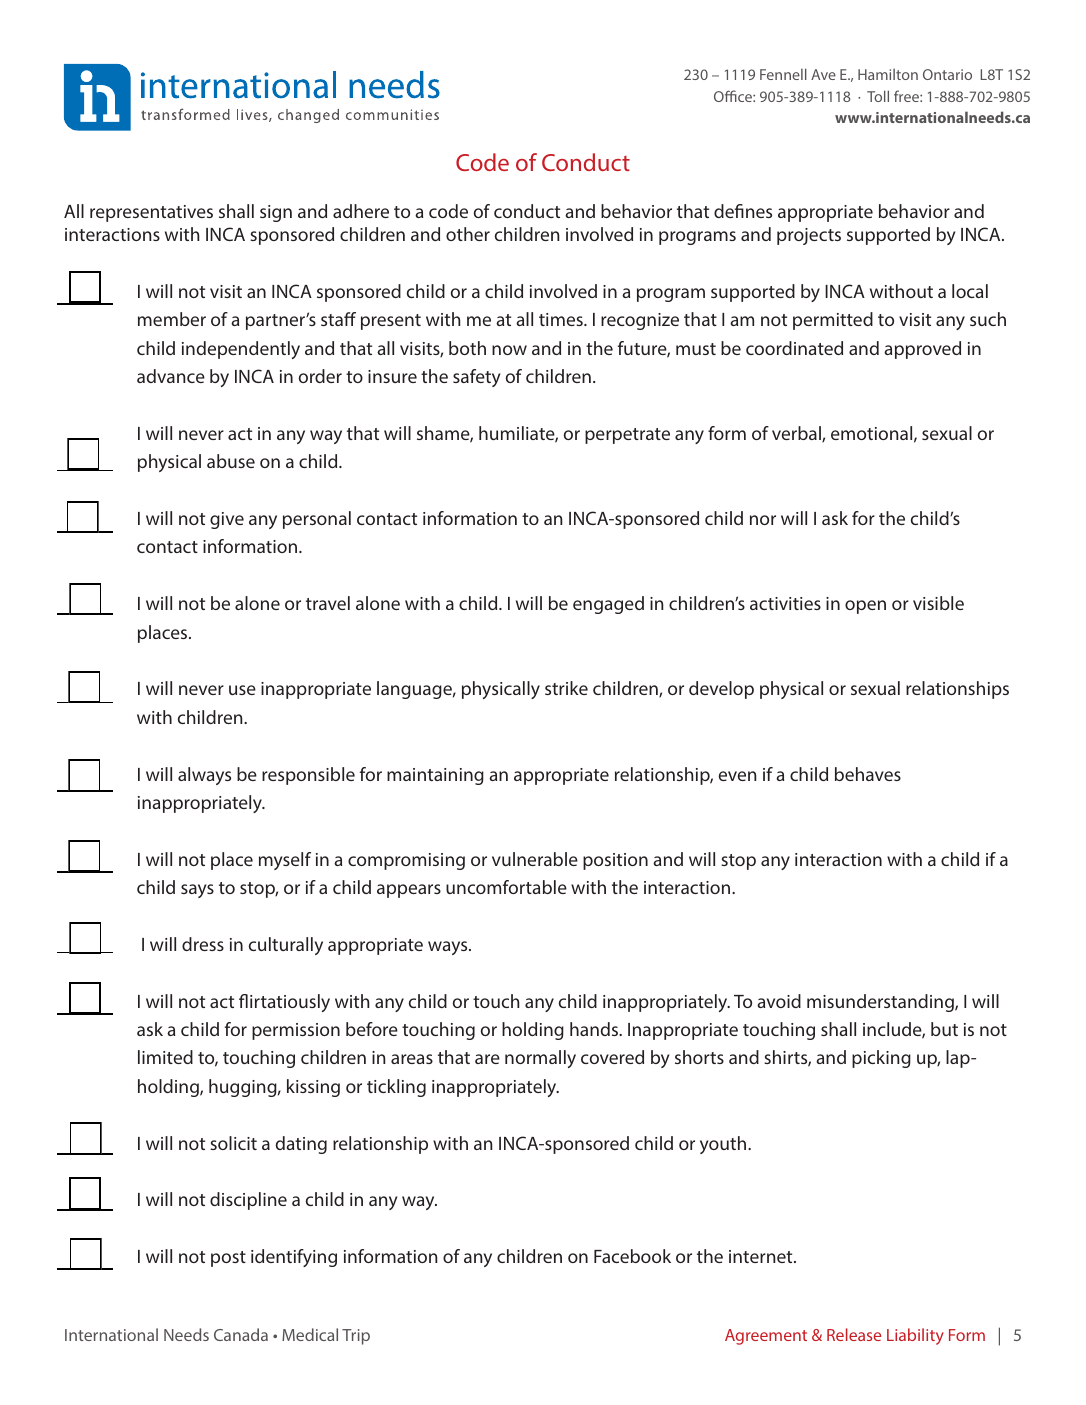  I want to click on open, so click(865, 607).
